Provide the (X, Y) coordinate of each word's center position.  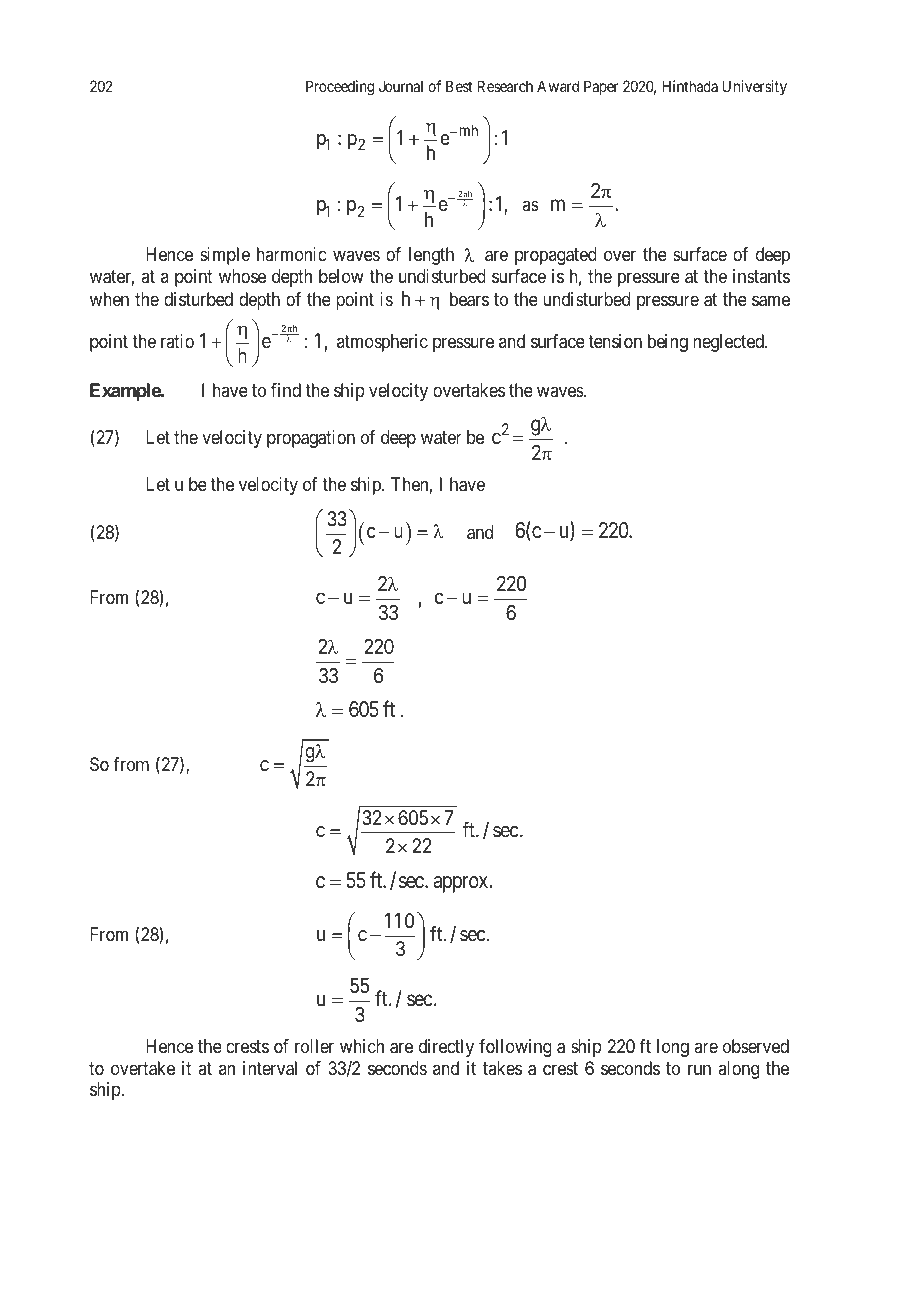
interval (270, 1068)
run (699, 1069)
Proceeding (340, 88)
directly (446, 1048)
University (754, 87)
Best (459, 86)
